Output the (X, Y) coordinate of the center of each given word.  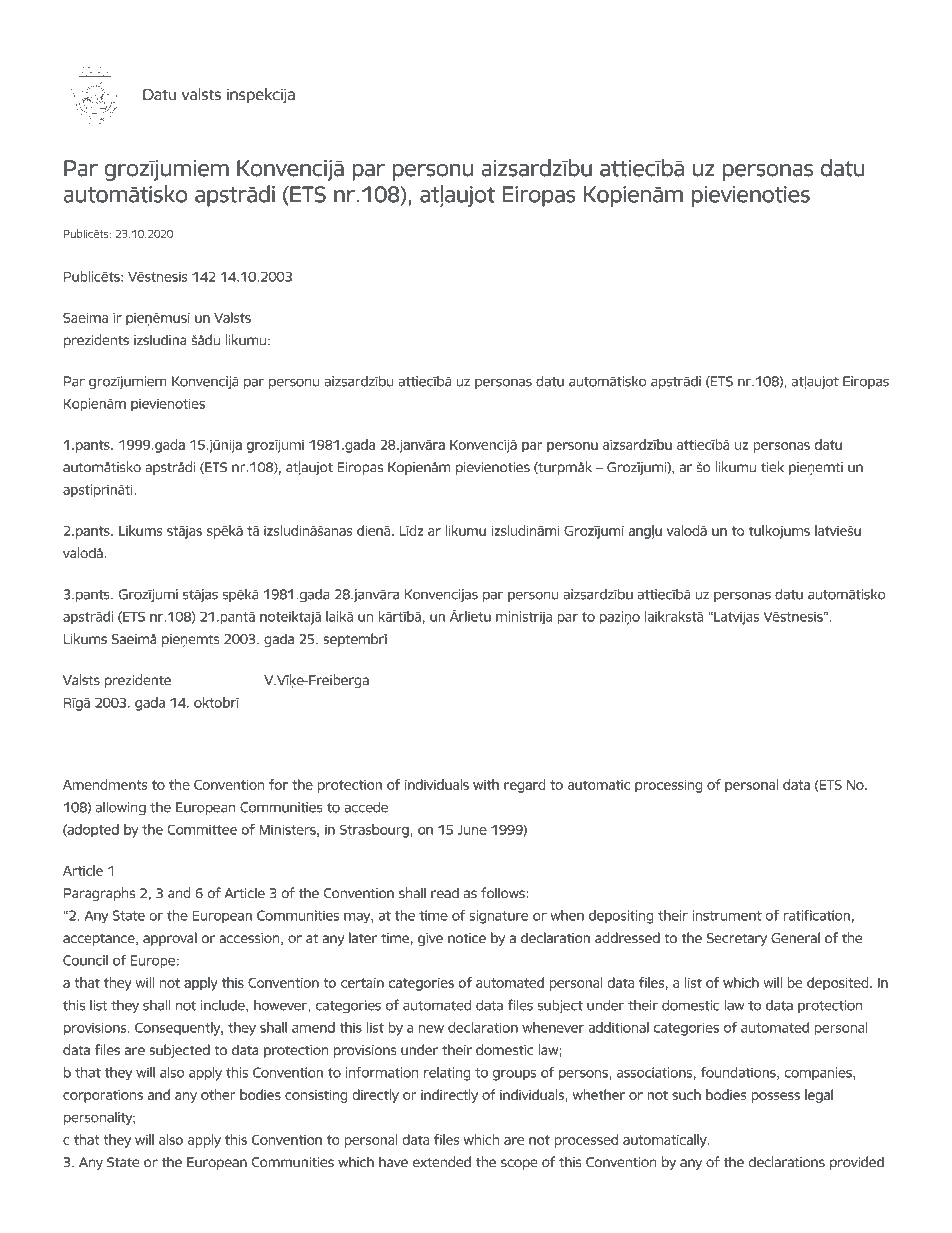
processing (668, 786)
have (393, 1162)
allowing (121, 808)
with (486, 784)
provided (857, 1163)
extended (442, 1162)
